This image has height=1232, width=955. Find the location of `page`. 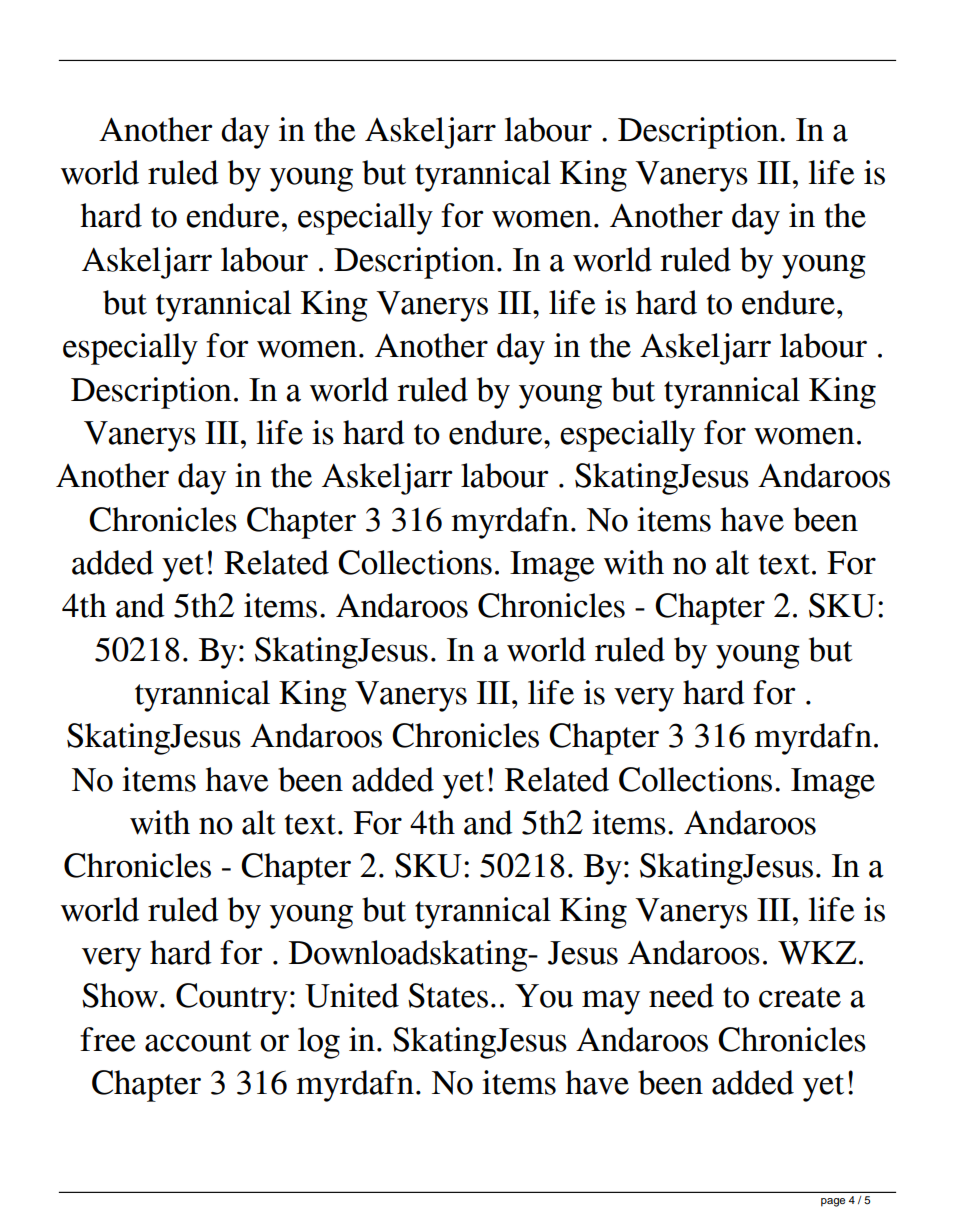

page is located at coordinates (833, 1202).
